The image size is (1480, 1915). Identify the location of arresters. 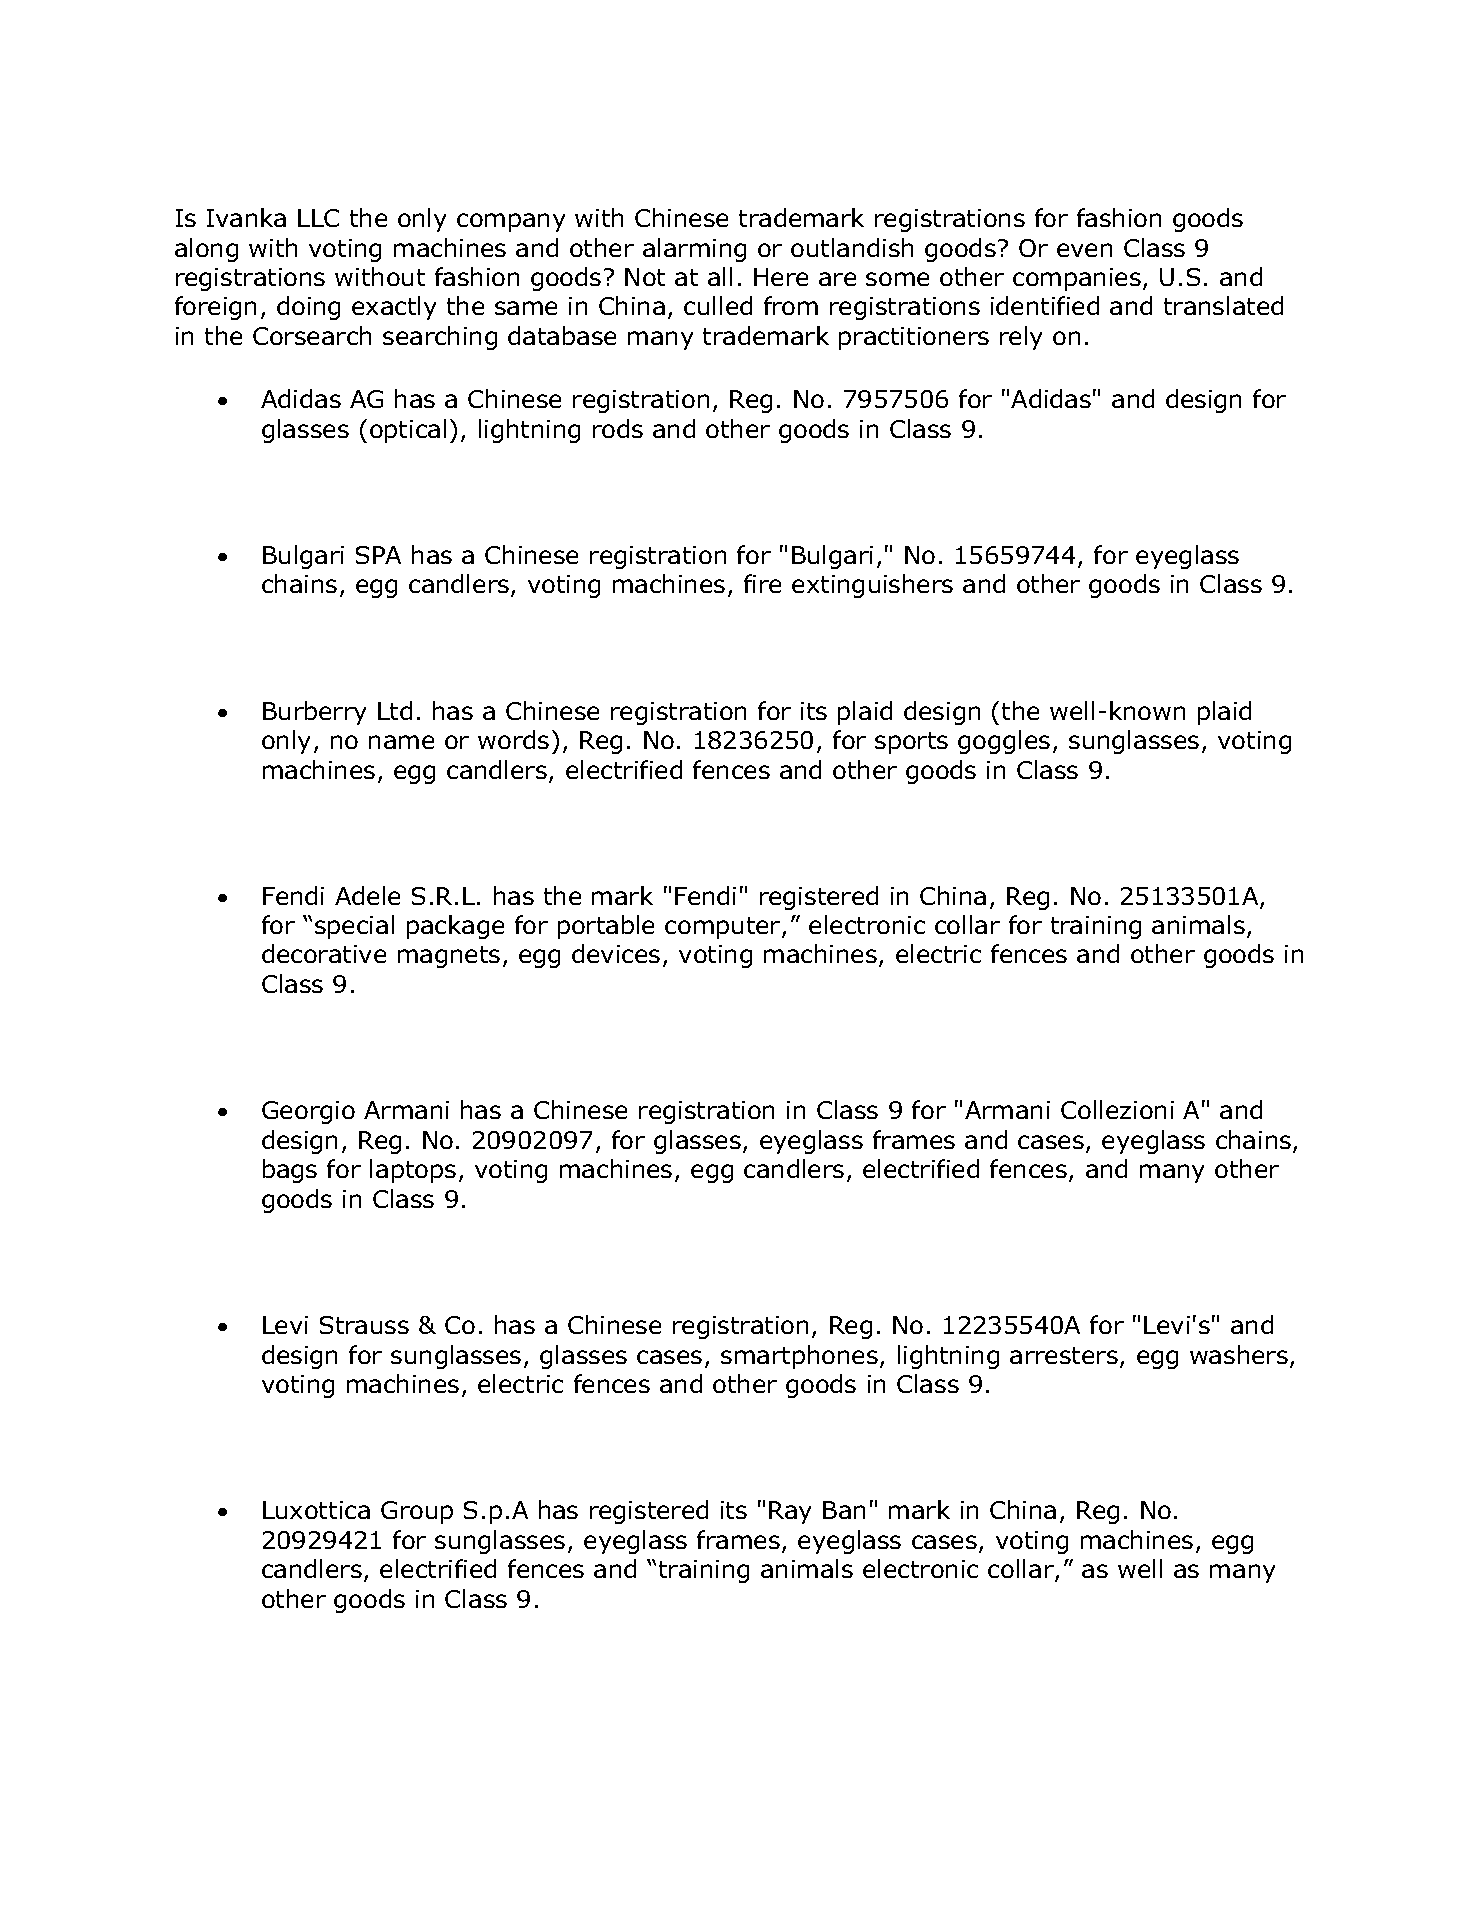
(1064, 1355).
